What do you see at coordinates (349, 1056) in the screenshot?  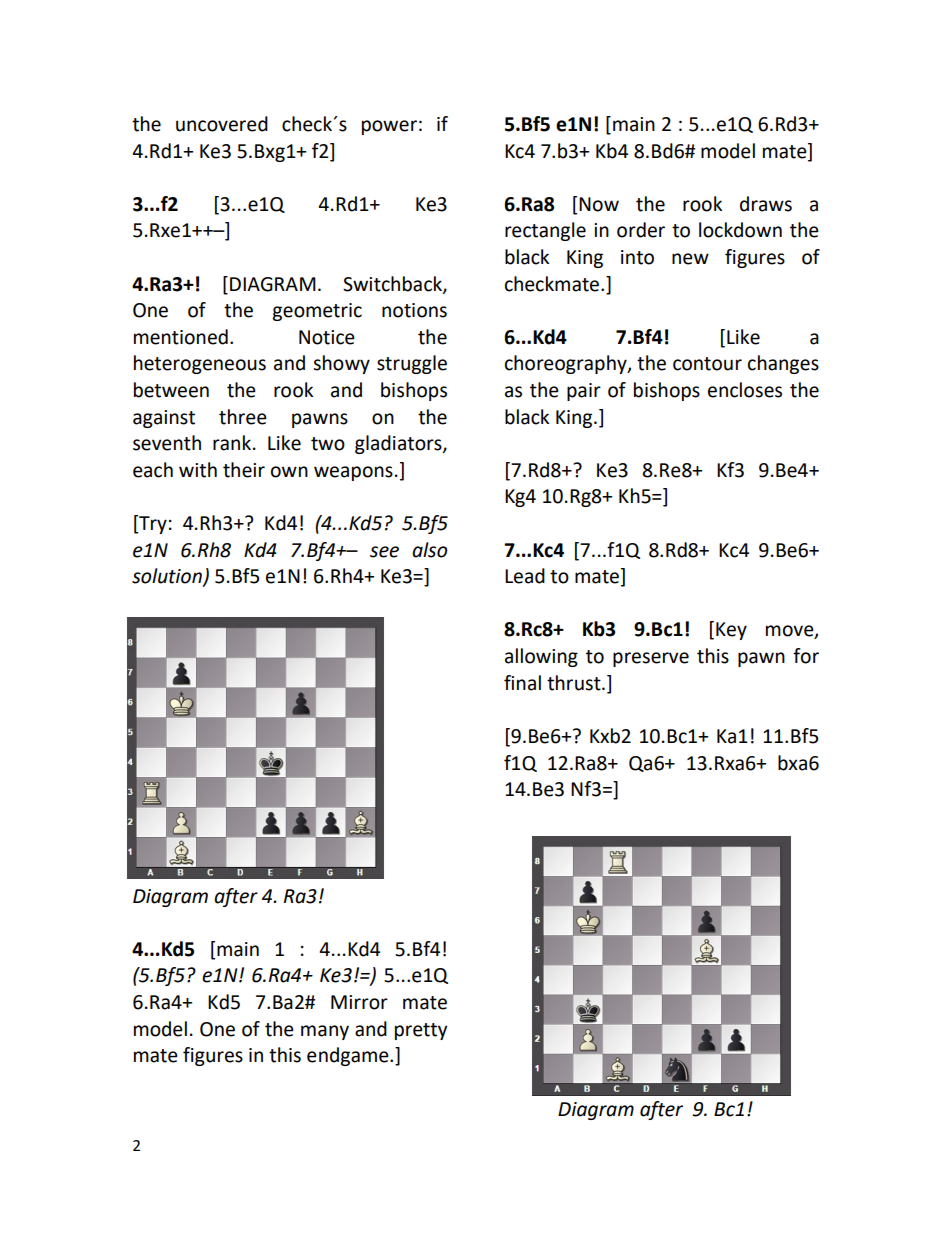 I see `endgame` at bounding box center [349, 1056].
